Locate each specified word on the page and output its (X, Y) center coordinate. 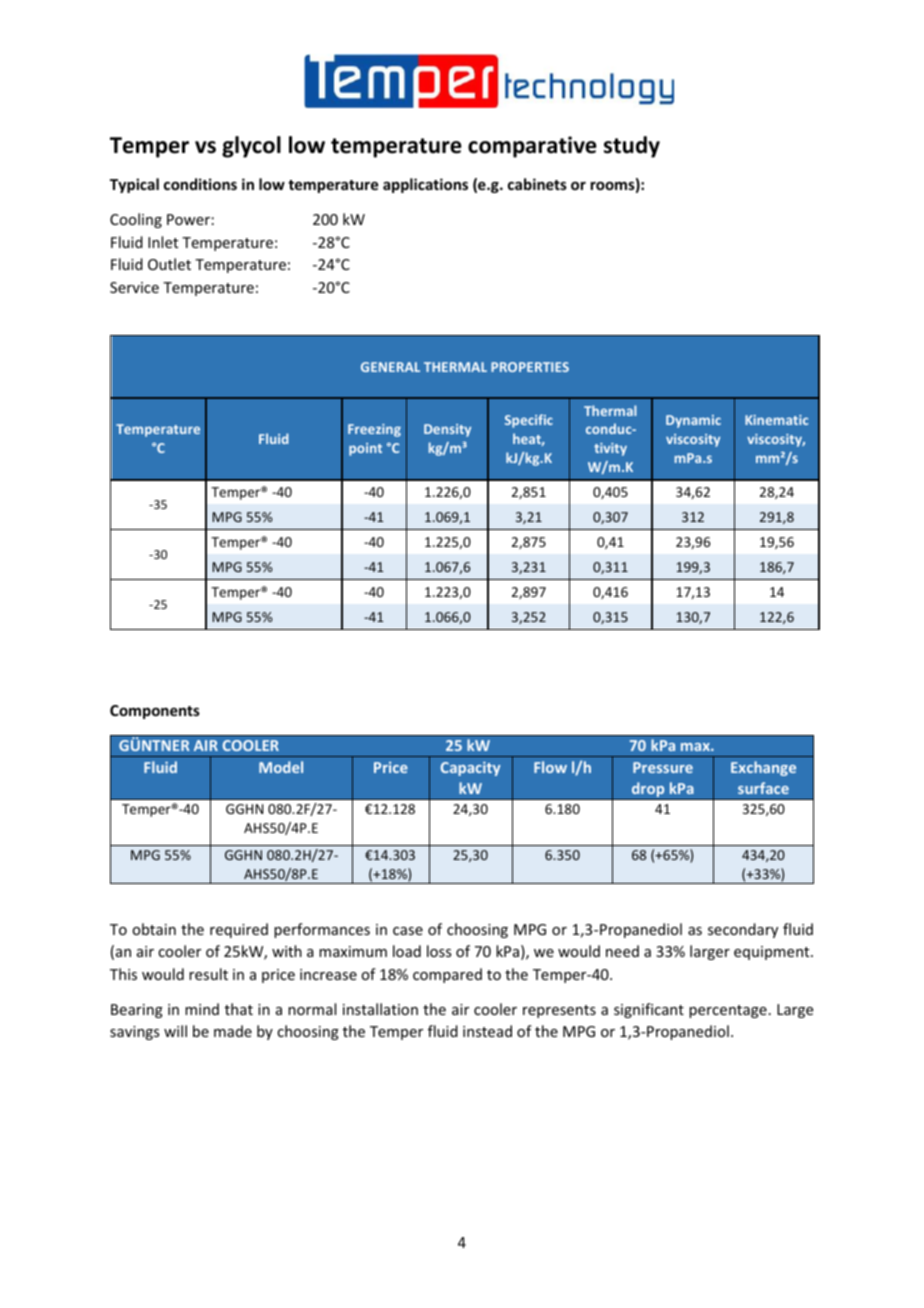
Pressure (663, 767)
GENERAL (390, 367)
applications (425, 185)
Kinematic (776, 420)
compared (447, 975)
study (632, 147)
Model (281, 767)
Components (155, 712)
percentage (728, 1011)
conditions (200, 184)
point (365, 449)
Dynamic (693, 421)
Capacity (470, 769)
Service (134, 287)
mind (202, 1009)
